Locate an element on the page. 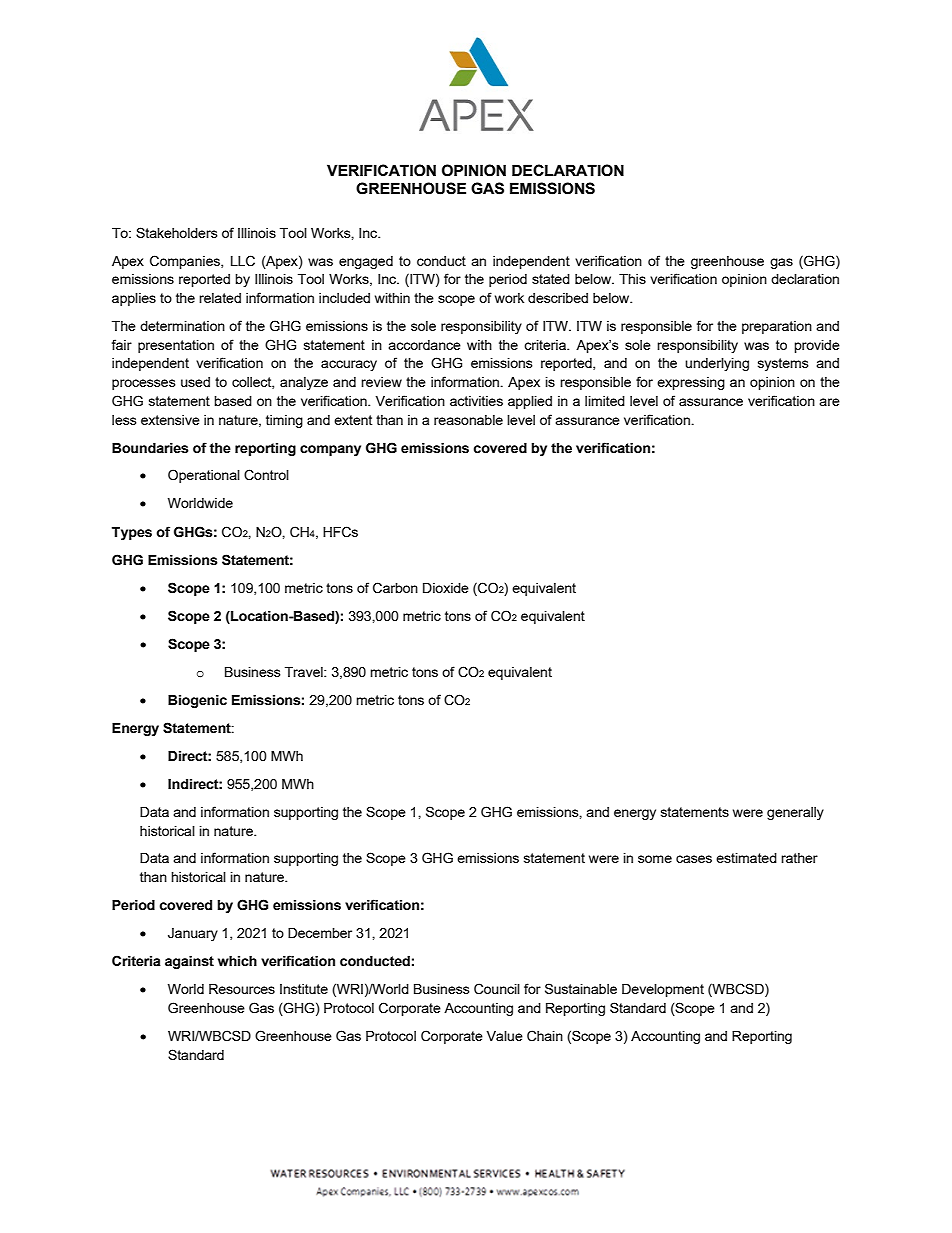 The image size is (952, 1233). Travel is located at coordinates (305, 672).
